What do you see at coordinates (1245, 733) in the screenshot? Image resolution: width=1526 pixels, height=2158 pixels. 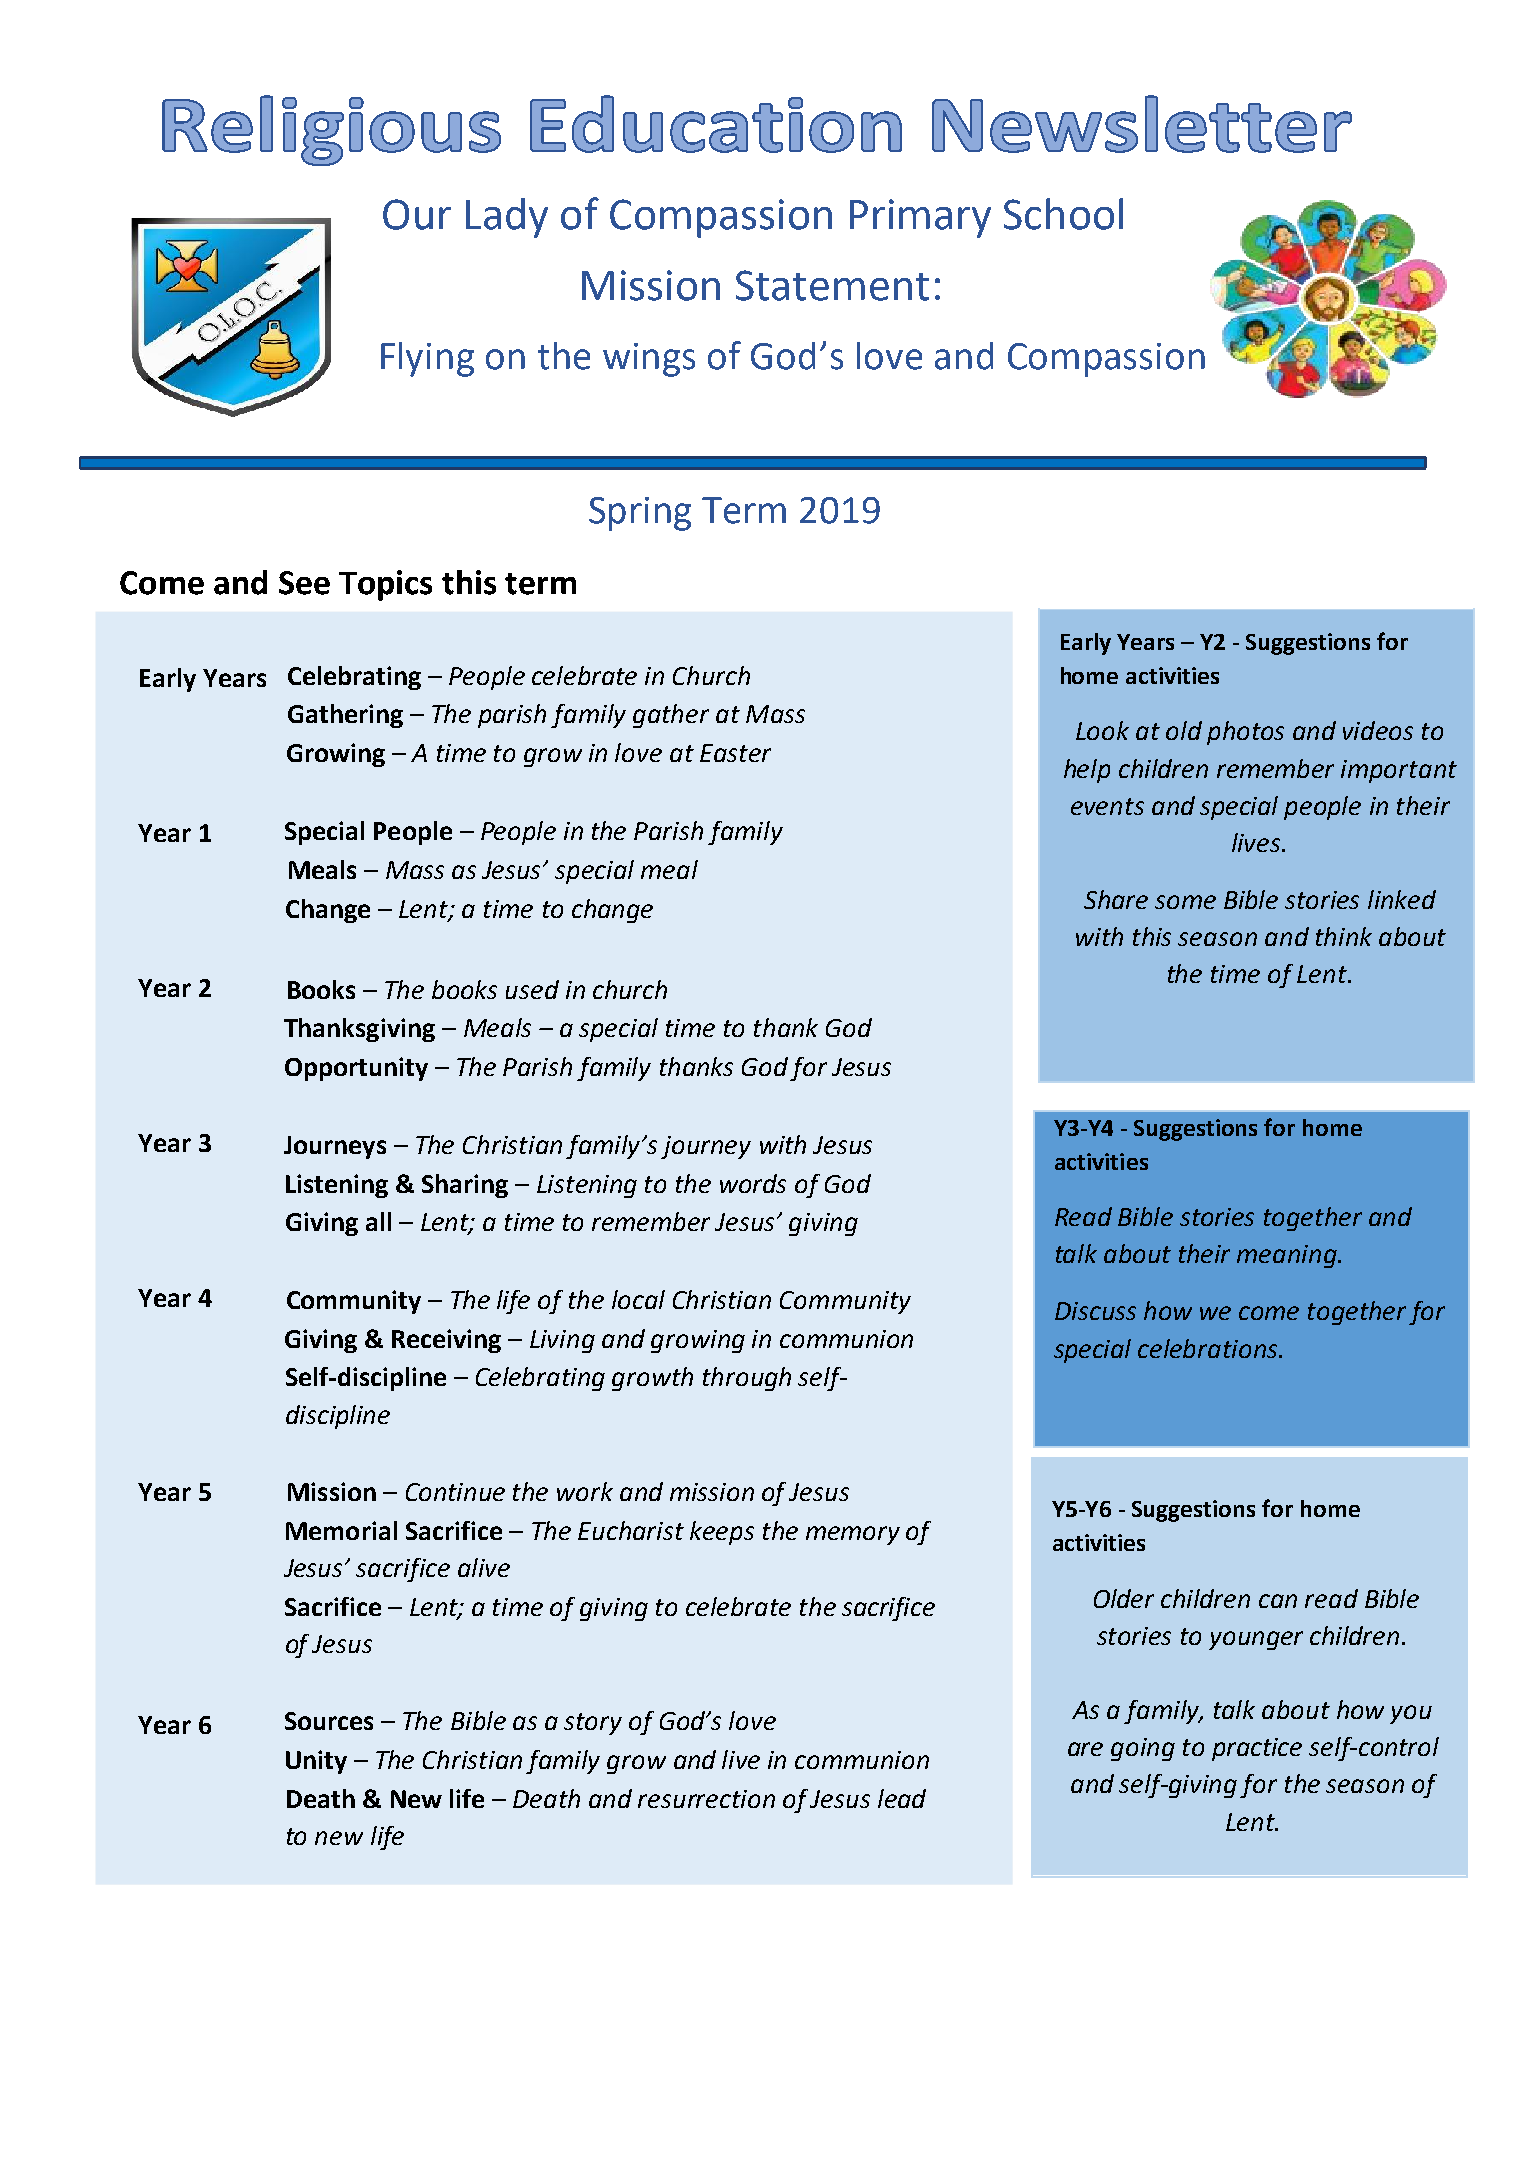 I see `photos` at bounding box center [1245, 733].
